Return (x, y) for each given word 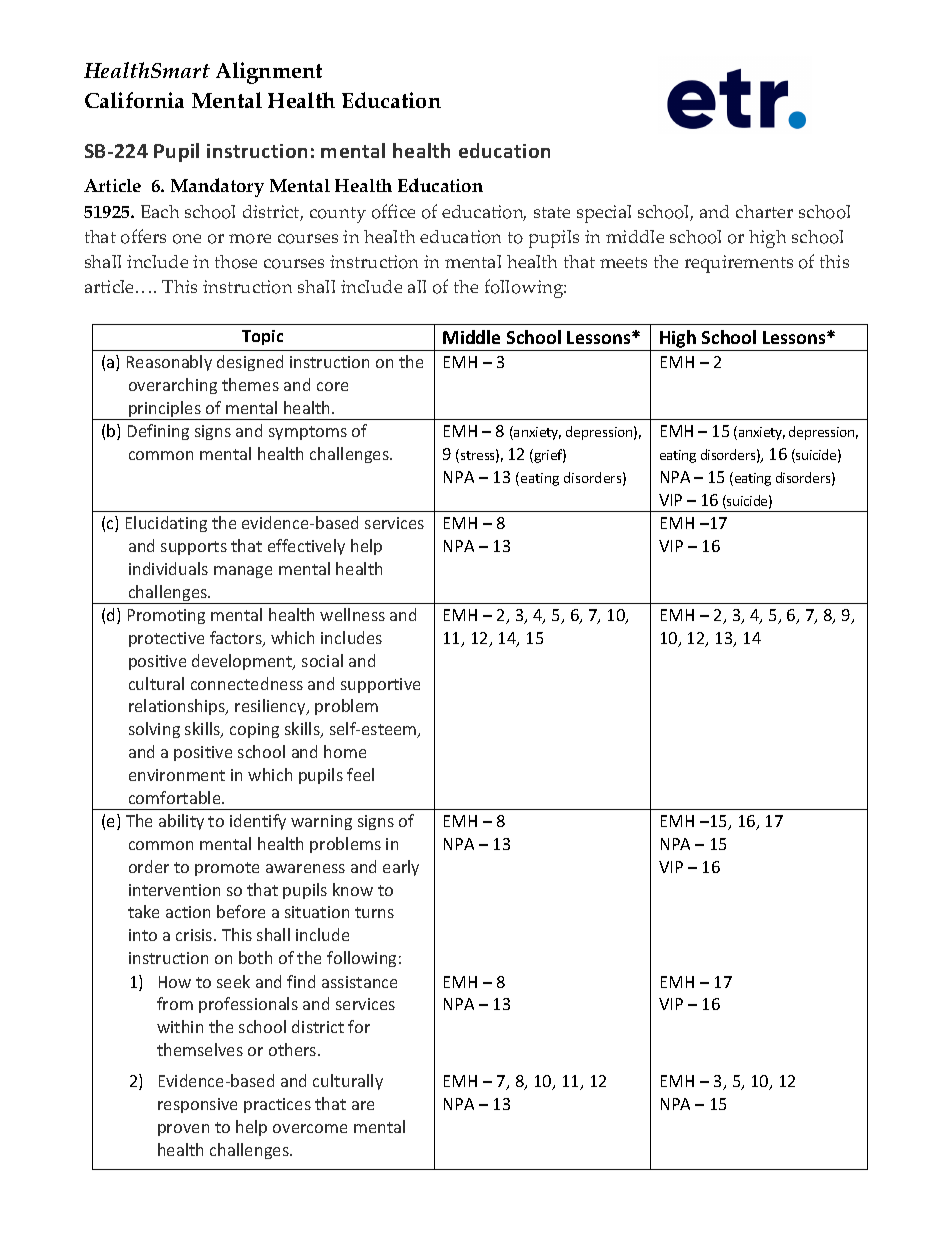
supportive (380, 685)
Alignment (269, 73)
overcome (310, 1128)
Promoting (166, 616)
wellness (352, 614)
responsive (197, 1105)
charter (764, 211)
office (393, 211)
